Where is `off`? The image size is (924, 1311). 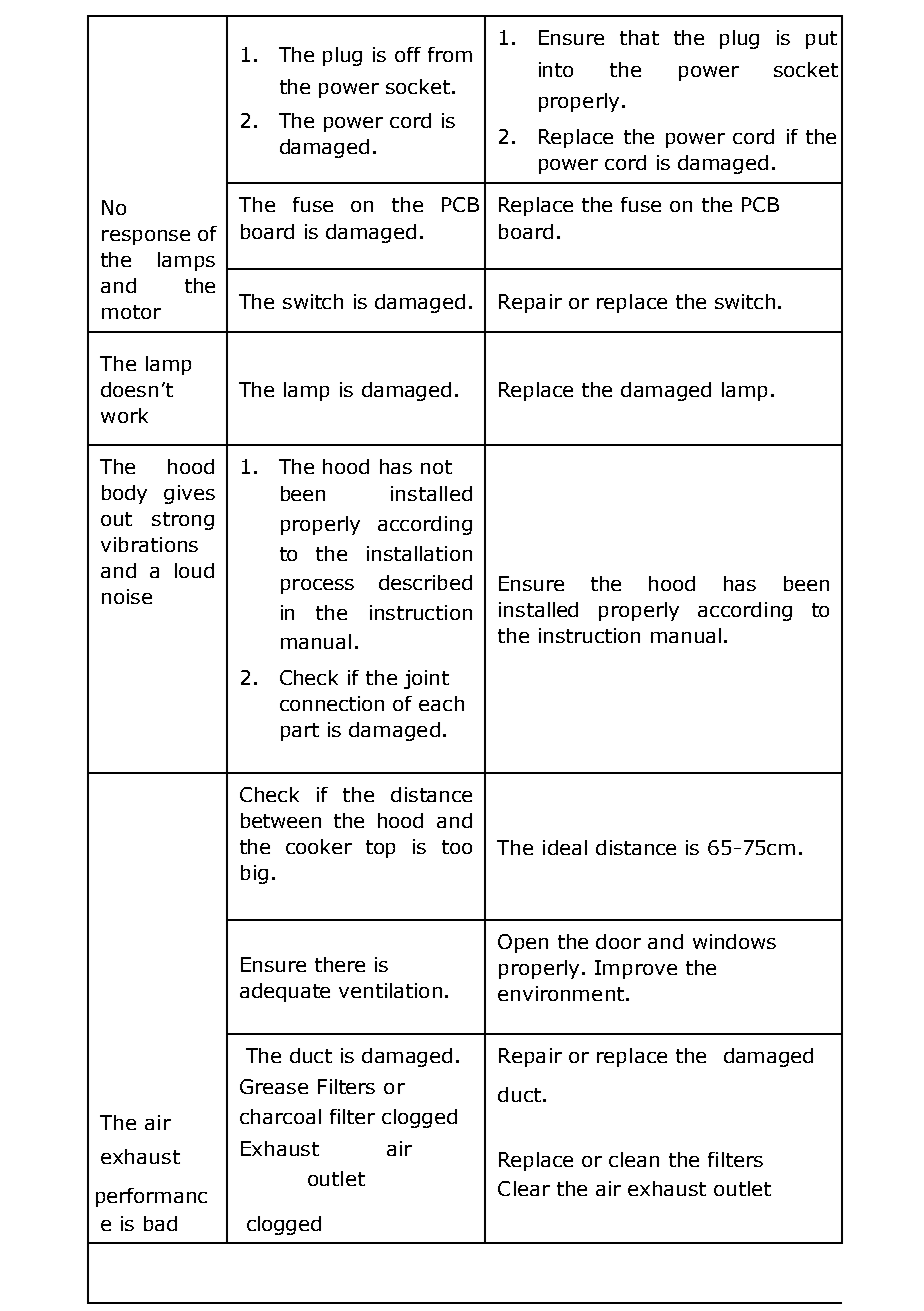
off is located at coordinates (408, 54).
